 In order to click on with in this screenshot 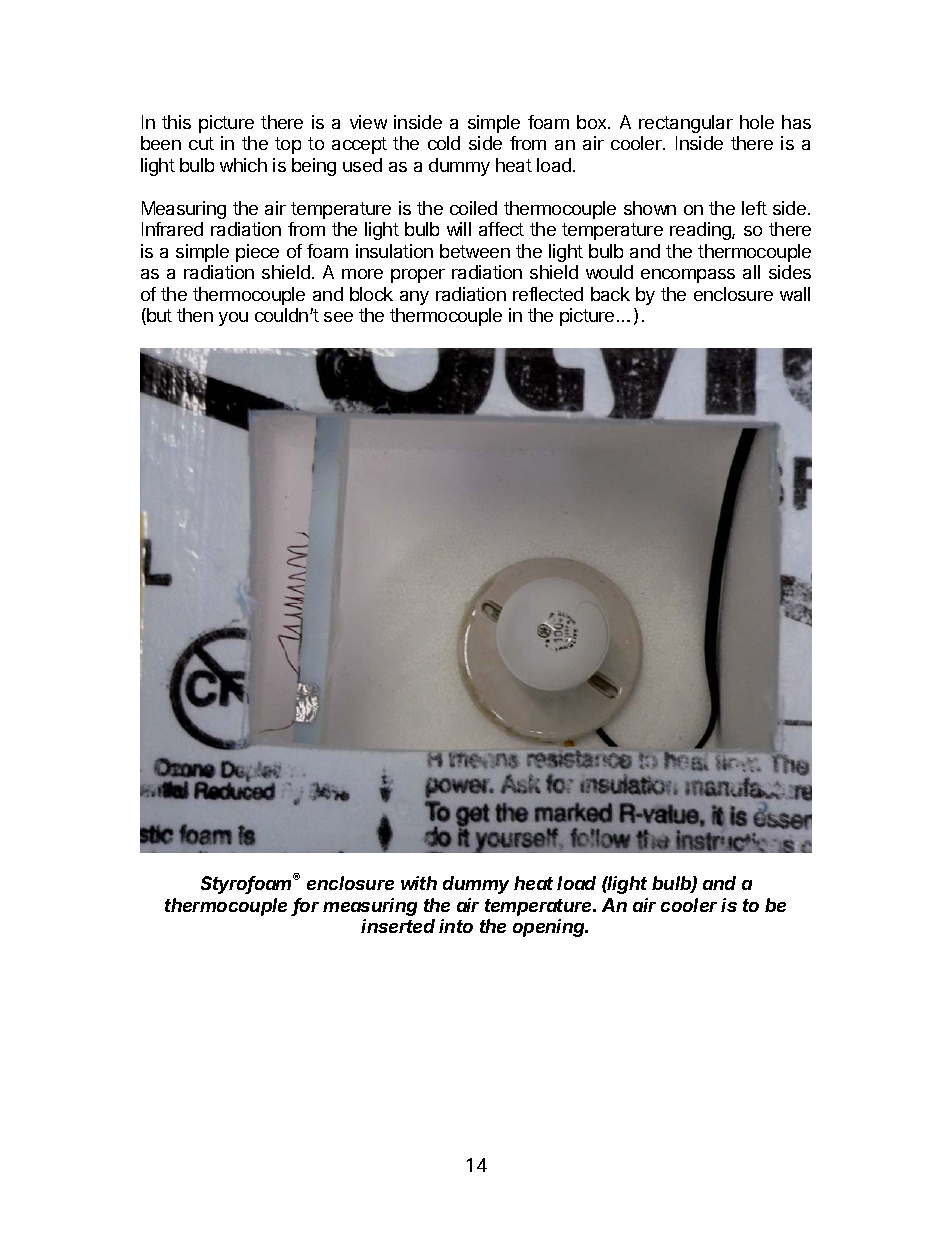, I will do `click(419, 883)`.
